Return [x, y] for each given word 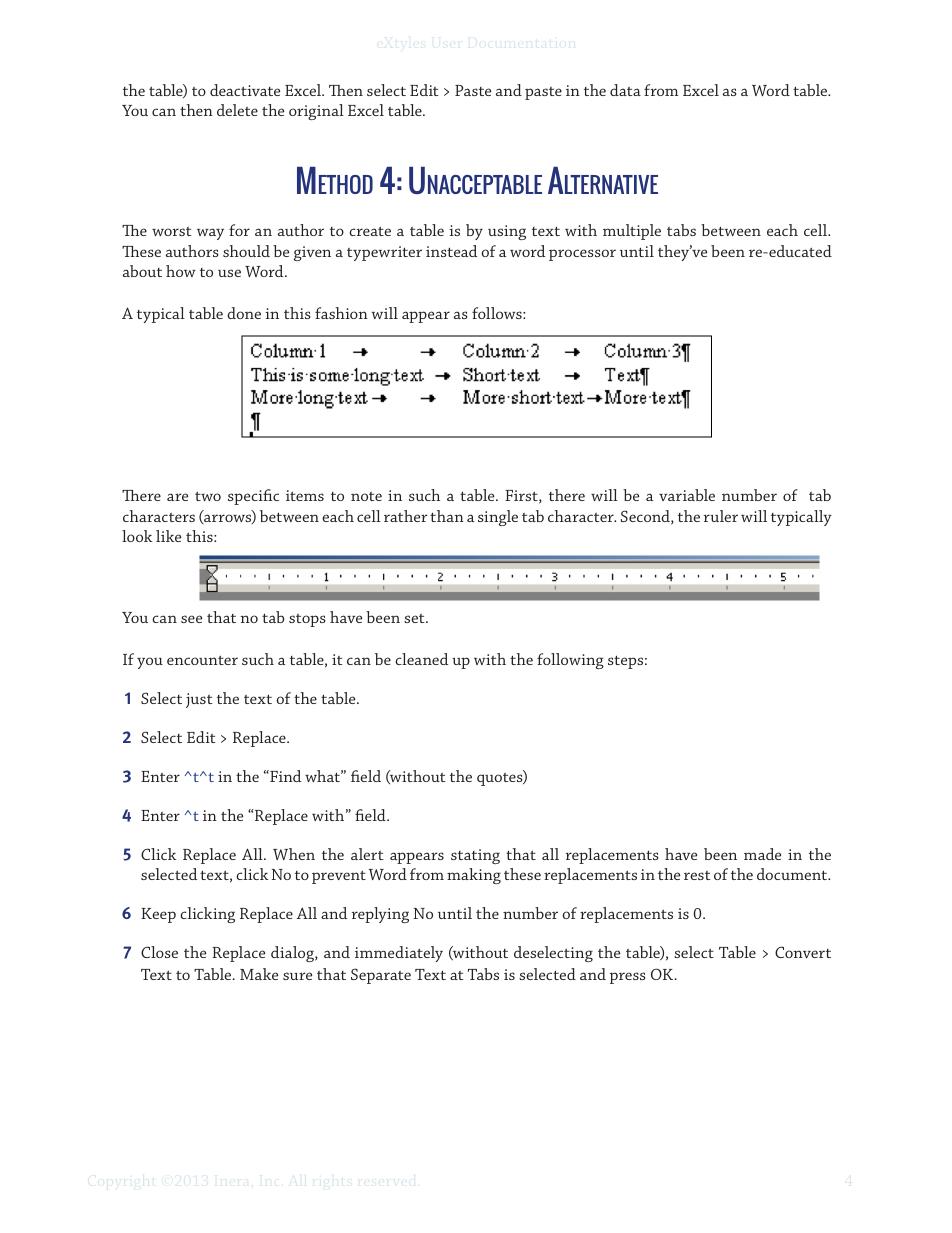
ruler [721, 516]
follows [498, 313]
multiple [632, 232]
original [316, 112]
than [447, 516]
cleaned [421, 659]
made [762, 854]
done [244, 313]
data [625, 90]
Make [259, 974]
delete [237, 110]
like [168, 536]
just [199, 700]
